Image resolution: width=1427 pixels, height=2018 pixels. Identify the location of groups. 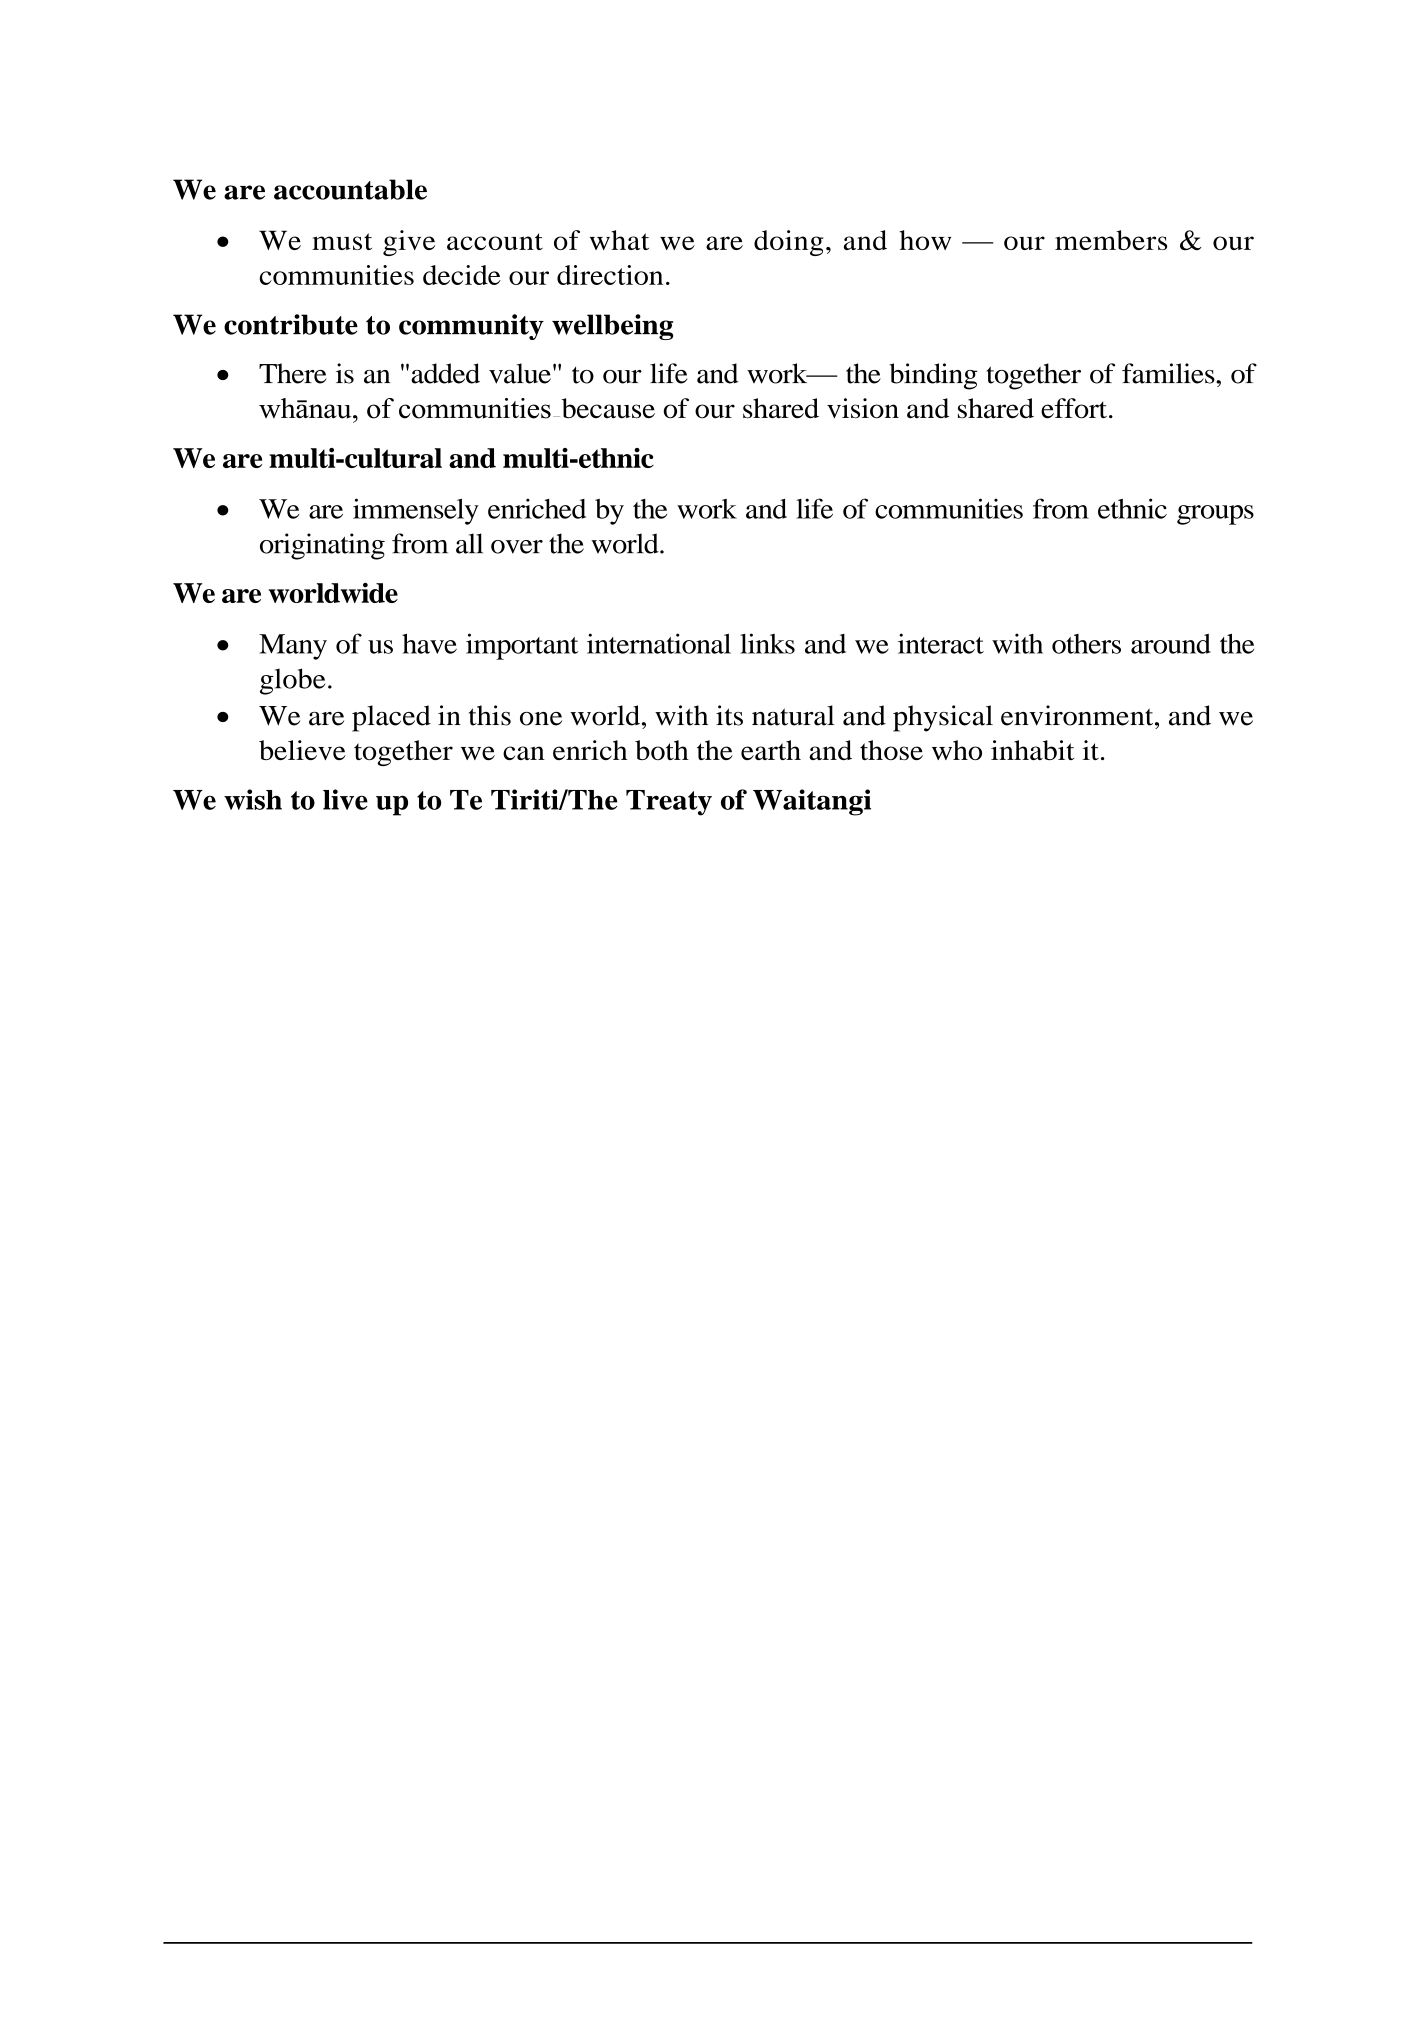
(1215, 515).
